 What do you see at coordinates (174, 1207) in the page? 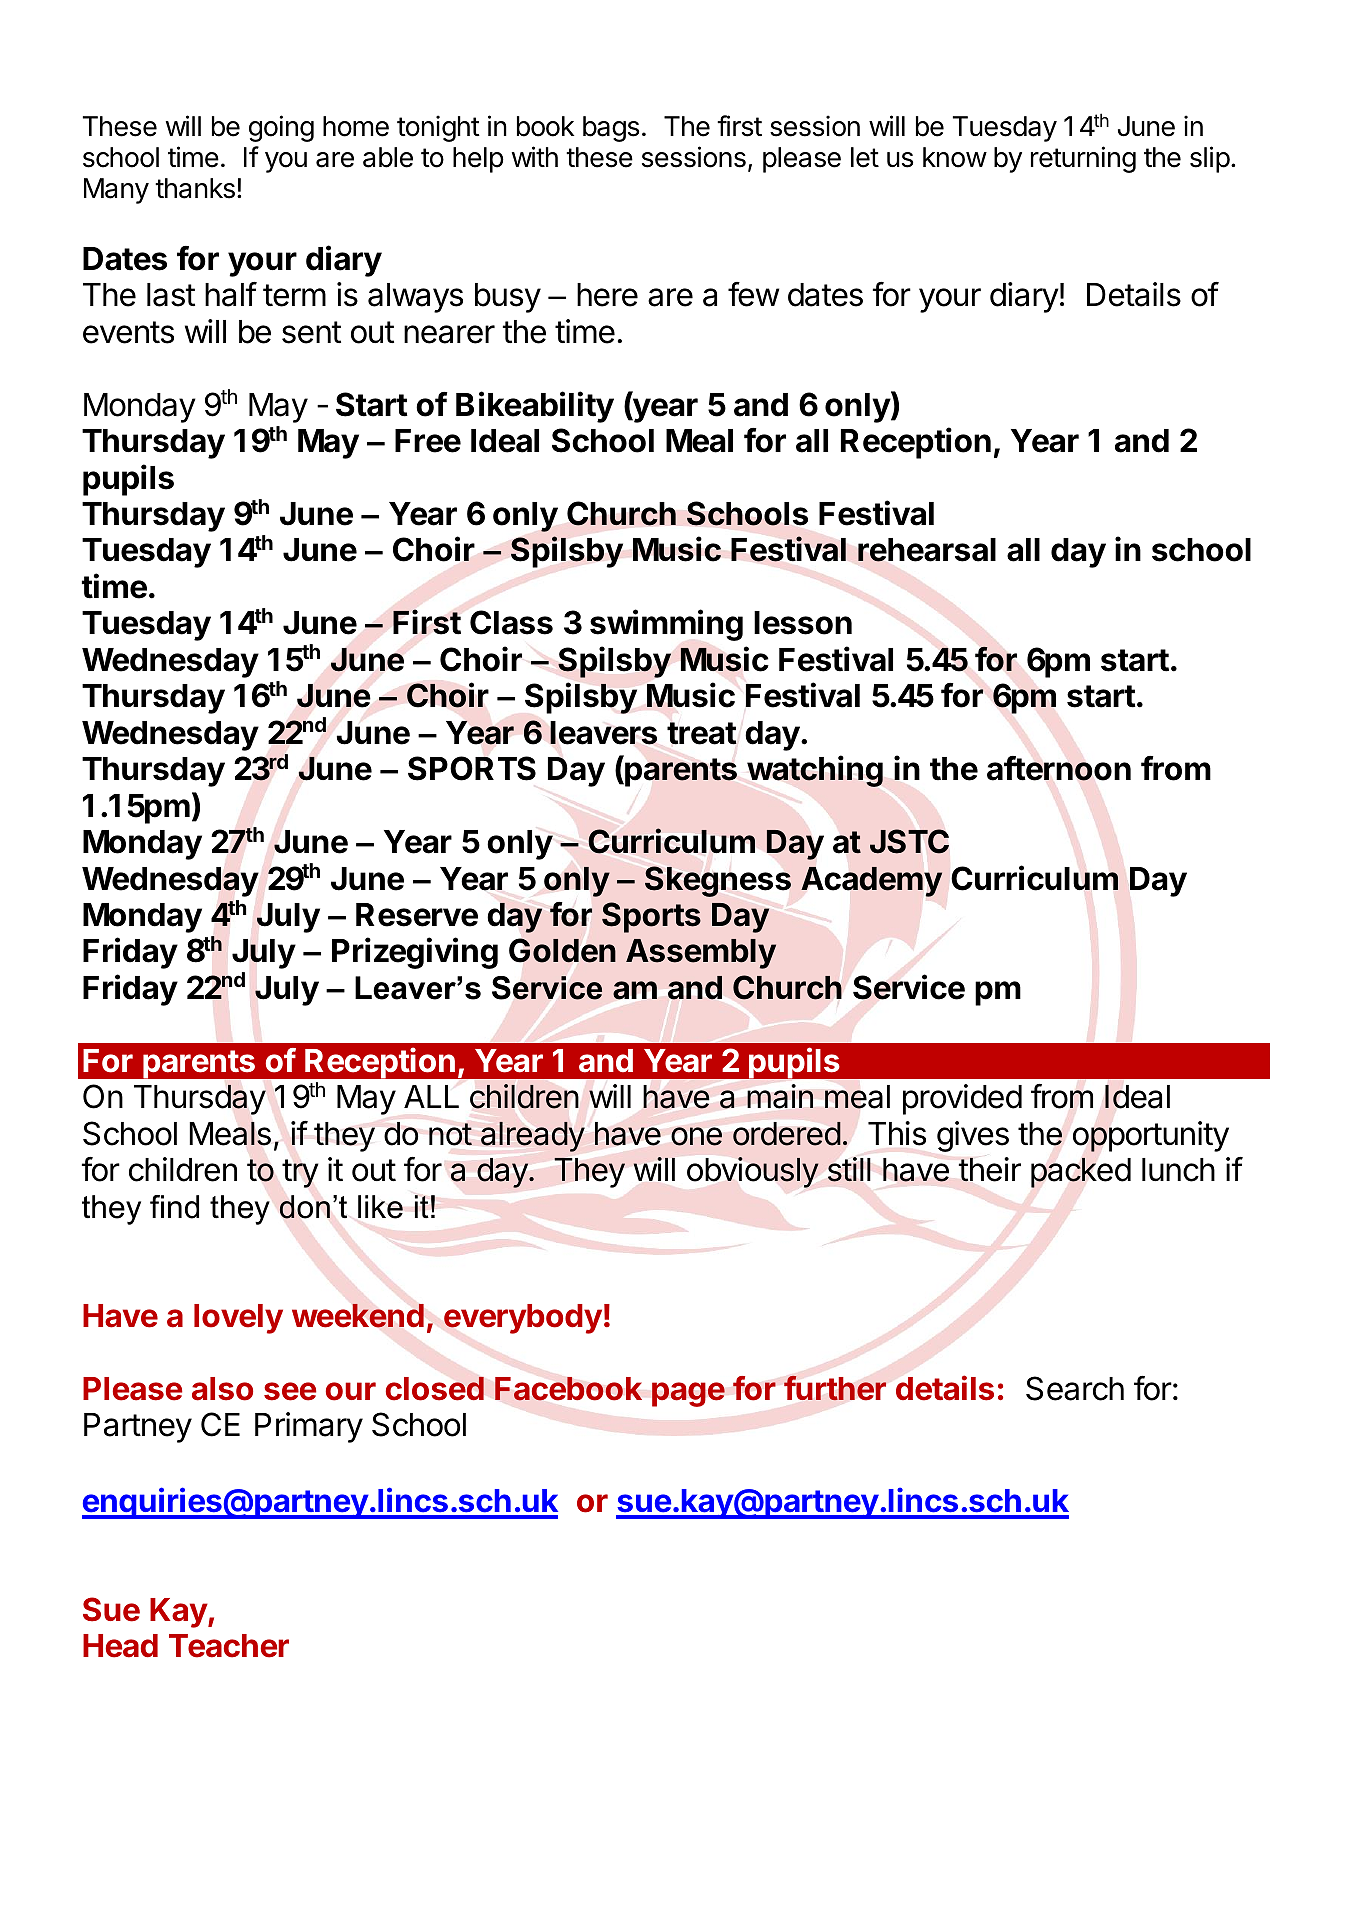
I see `find` at bounding box center [174, 1207].
